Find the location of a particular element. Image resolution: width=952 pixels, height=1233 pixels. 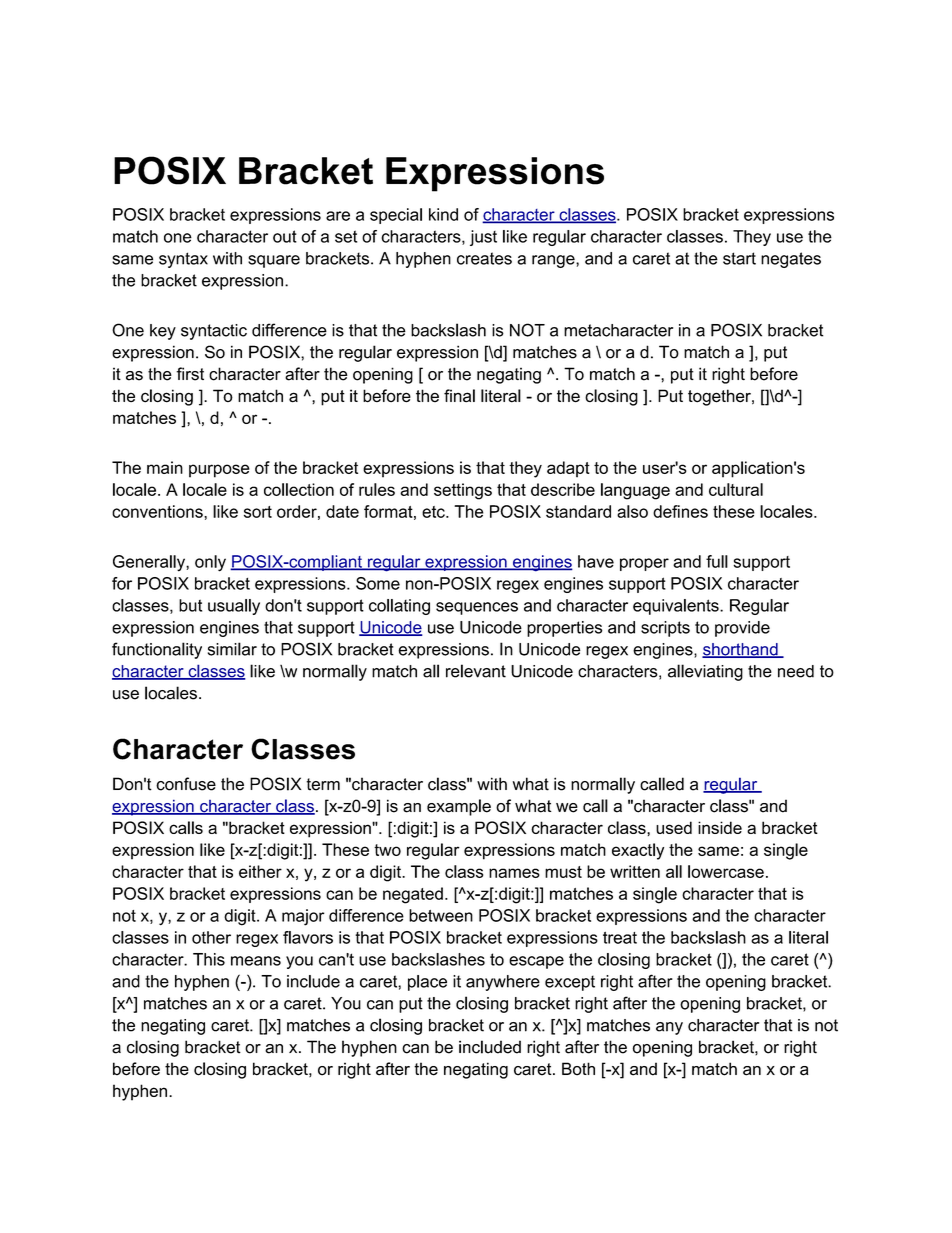

start is located at coordinates (739, 258).
